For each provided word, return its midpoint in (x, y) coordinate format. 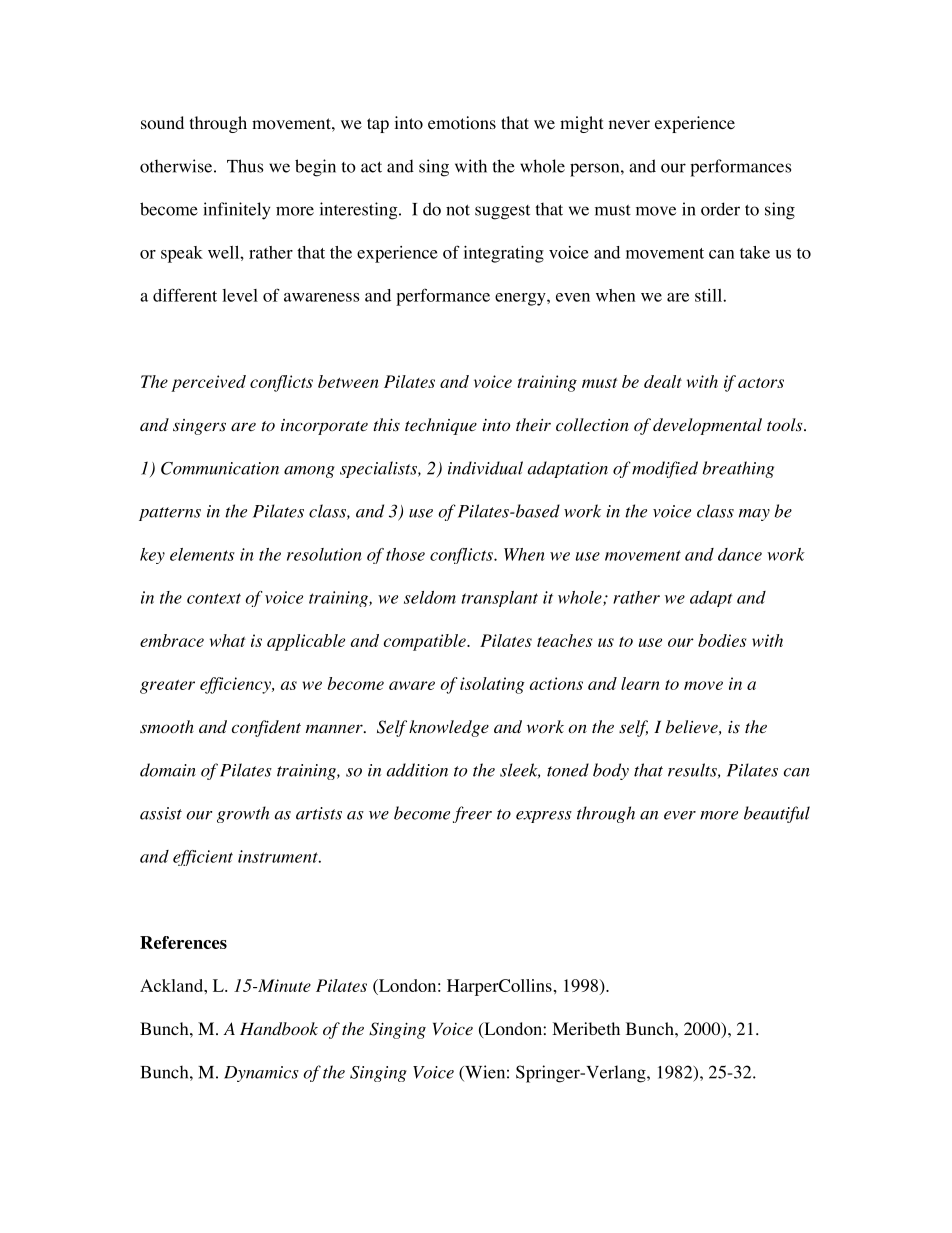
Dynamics (261, 1074)
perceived (208, 383)
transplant (499, 599)
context (214, 598)
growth (243, 814)
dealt (663, 381)
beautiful (777, 814)
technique (441, 426)
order (720, 209)
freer (472, 814)
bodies (722, 640)
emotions (462, 123)
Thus (245, 166)
